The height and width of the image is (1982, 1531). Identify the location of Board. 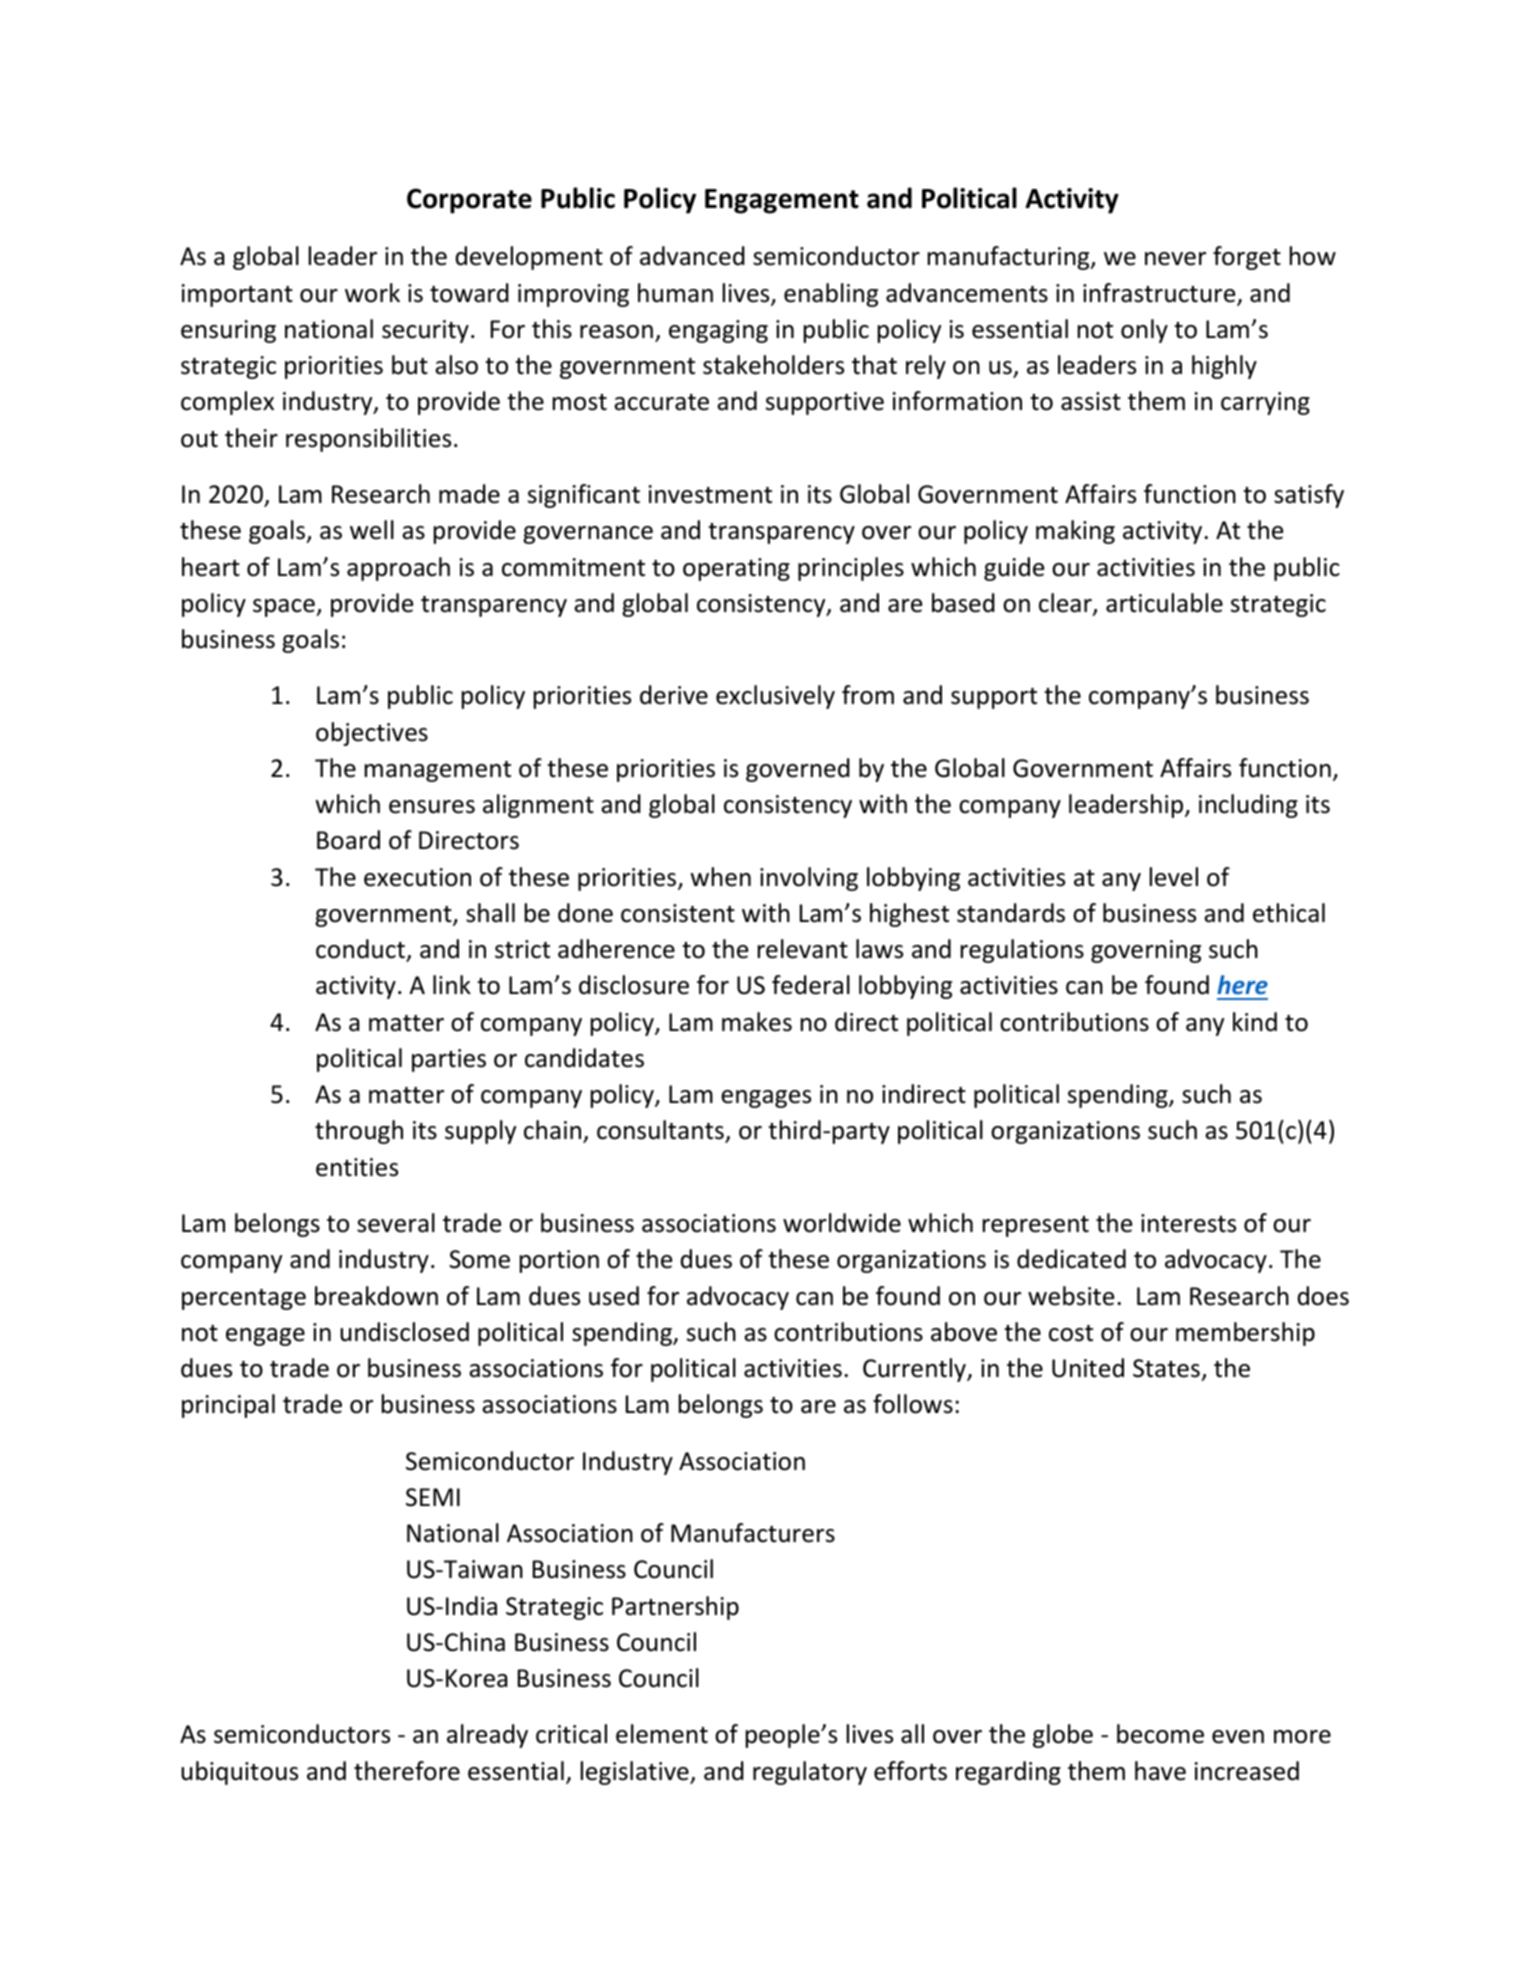
(348, 840).
